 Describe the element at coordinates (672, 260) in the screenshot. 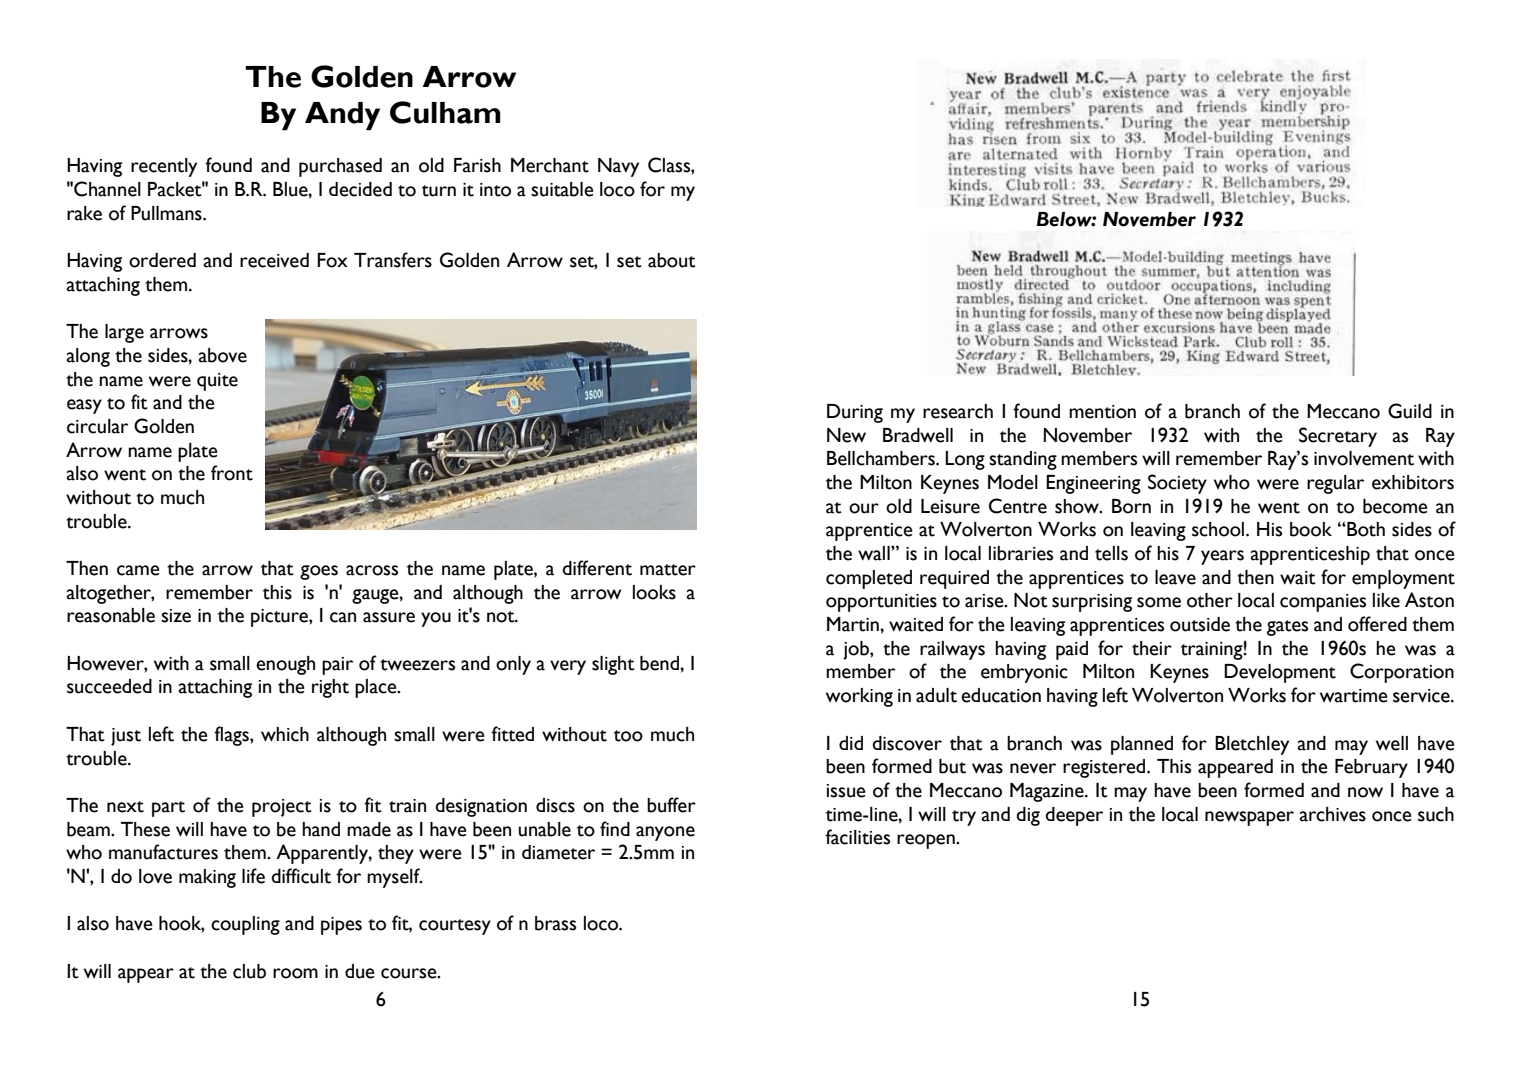

I see `about` at that location.
